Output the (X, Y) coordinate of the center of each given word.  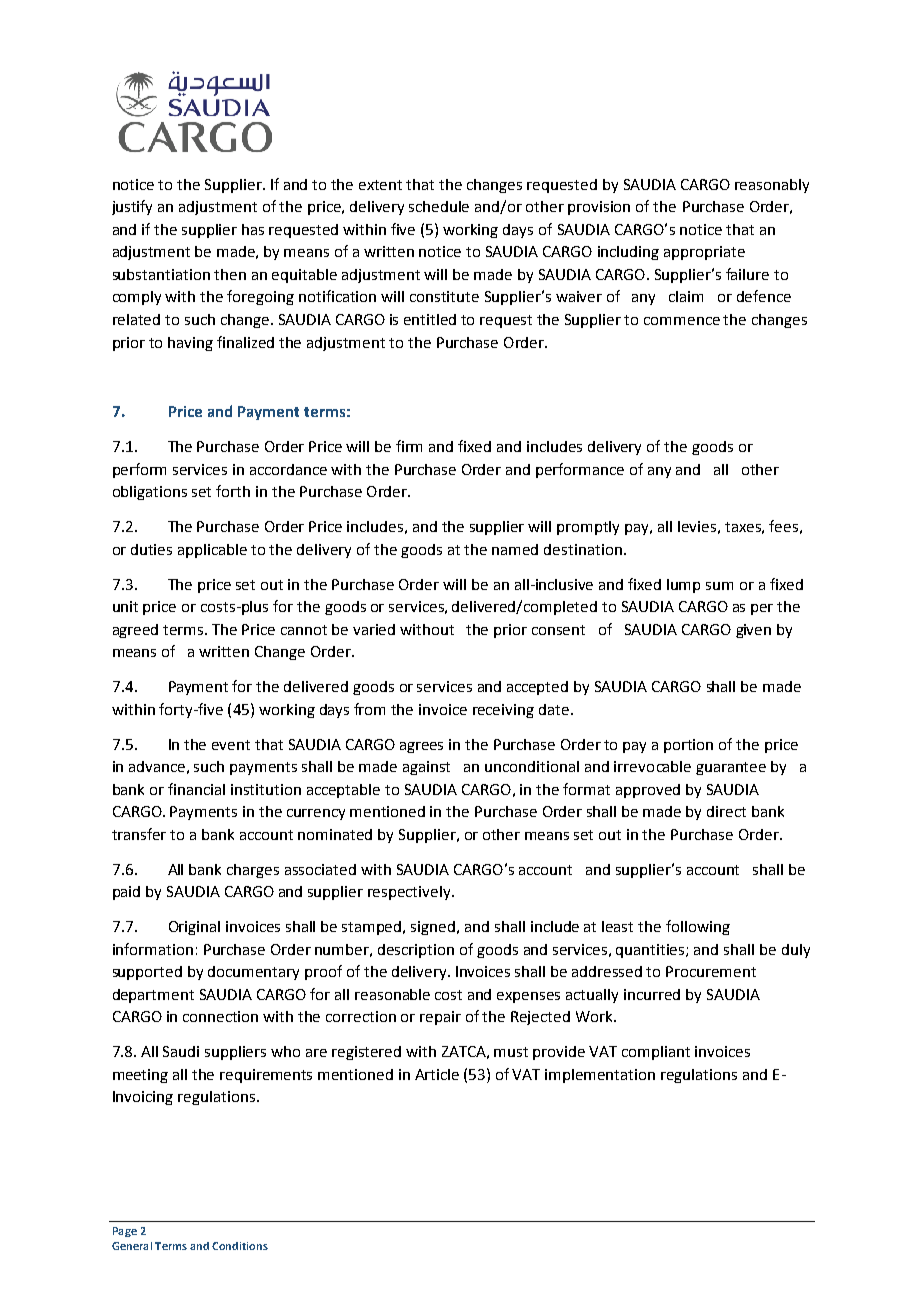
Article (437, 1074)
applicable (212, 551)
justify (132, 207)
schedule (439, 206)
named (515, 549)
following (698, 927)
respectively (410, 893)
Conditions (240, 1246)
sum (719, 586)
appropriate (704, 253)
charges (253, 871)
